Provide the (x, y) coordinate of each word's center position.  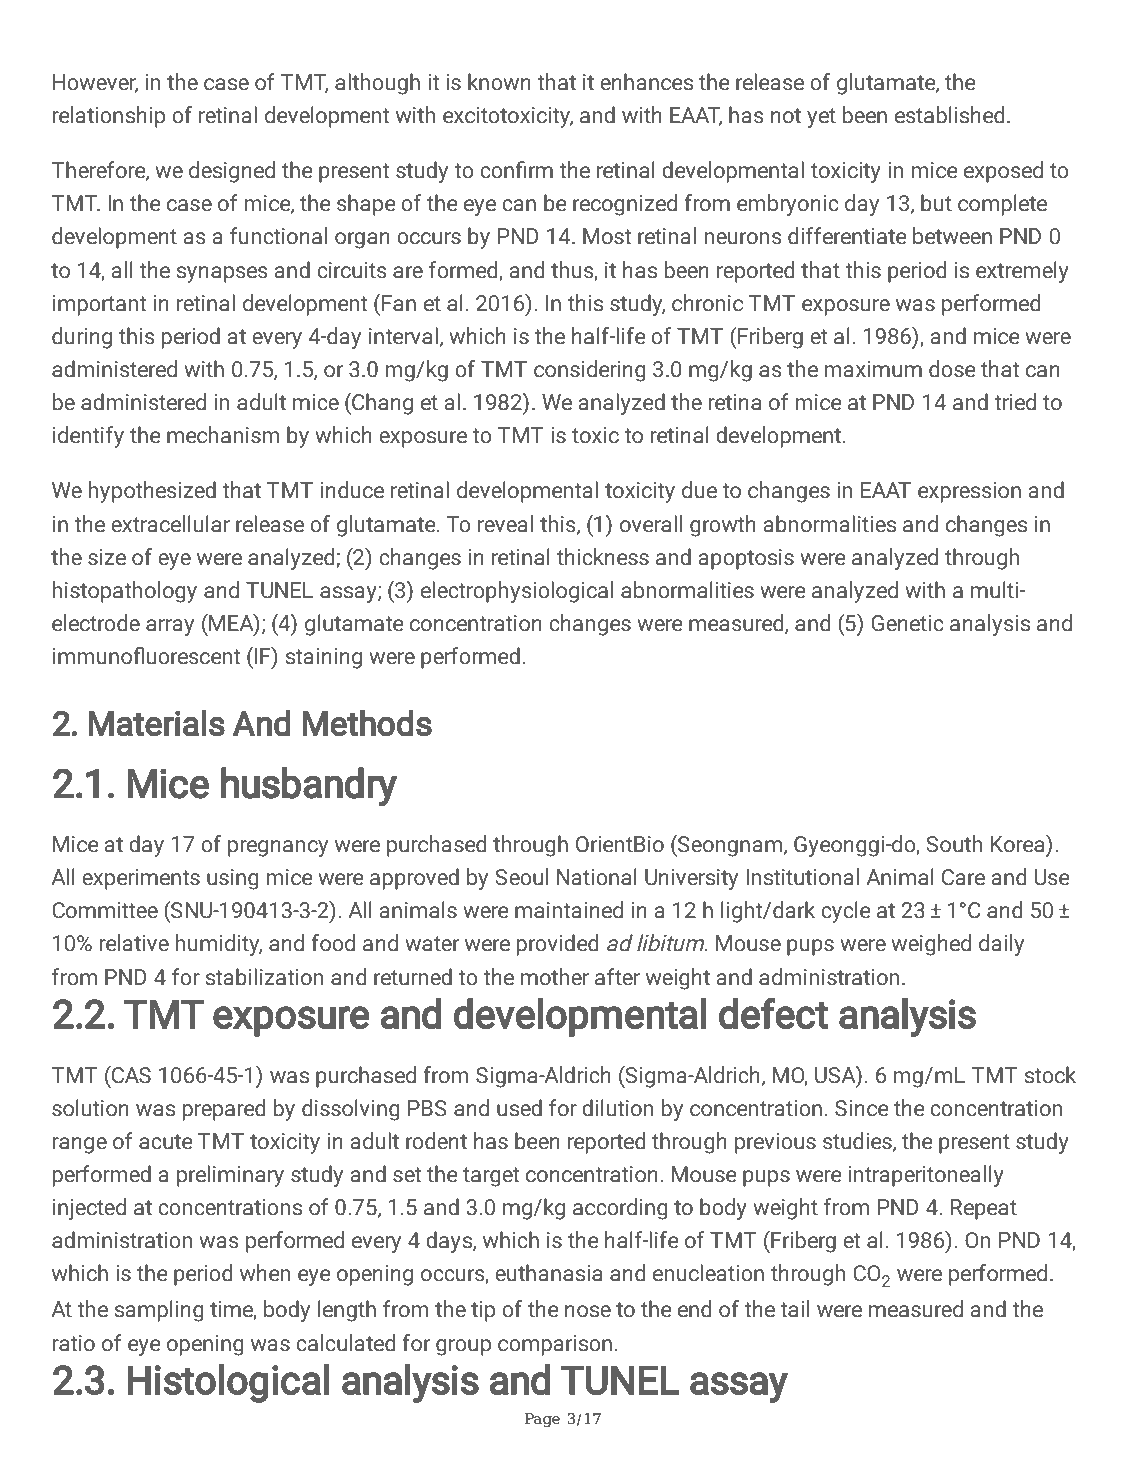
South (954, 844)
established (950, 115)
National (597, 877)
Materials (157, 723)
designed (232, 172)
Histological (228, 1383)
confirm (516, 170)
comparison (555, 1345)
